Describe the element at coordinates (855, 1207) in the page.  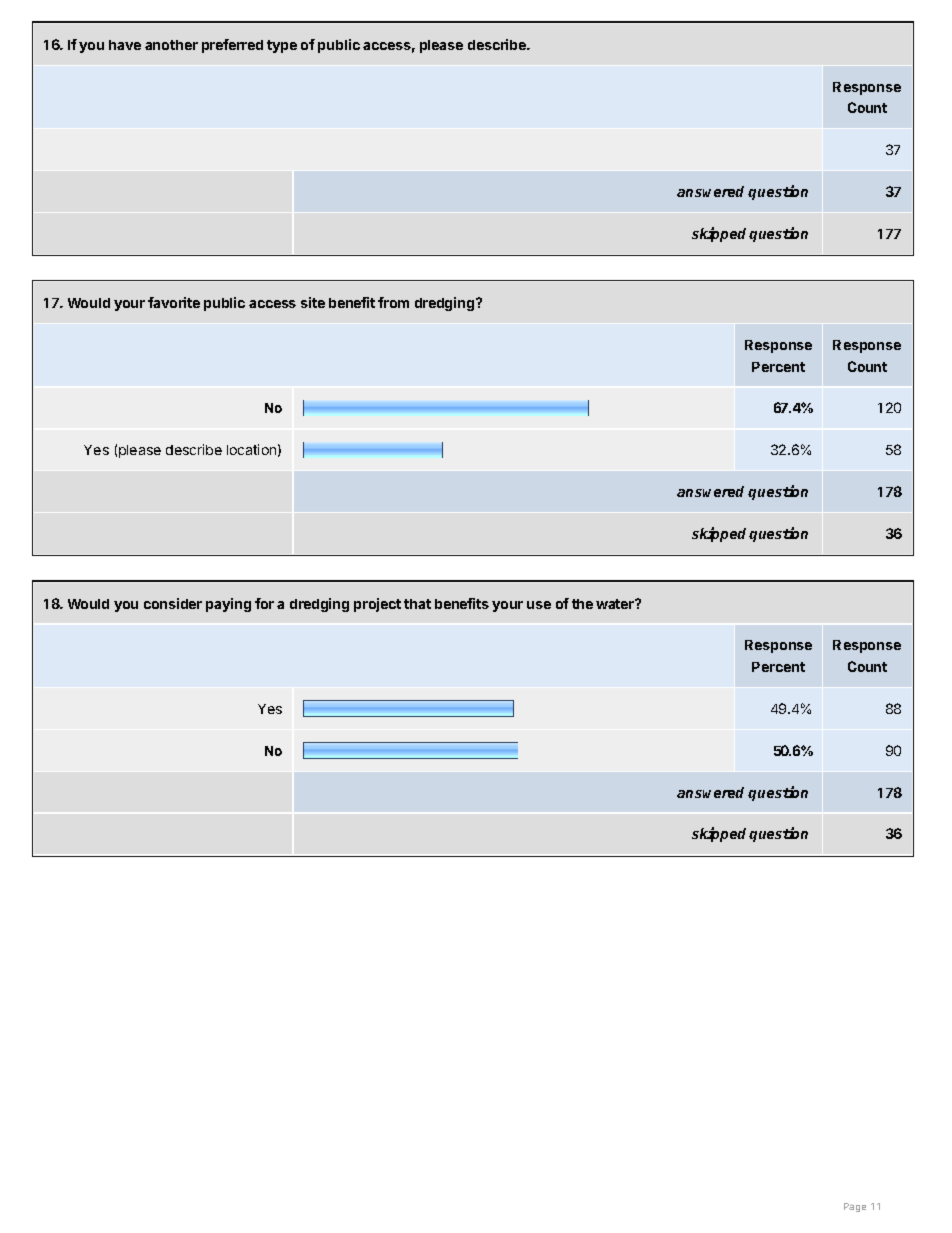
I see `Page` at that location.
